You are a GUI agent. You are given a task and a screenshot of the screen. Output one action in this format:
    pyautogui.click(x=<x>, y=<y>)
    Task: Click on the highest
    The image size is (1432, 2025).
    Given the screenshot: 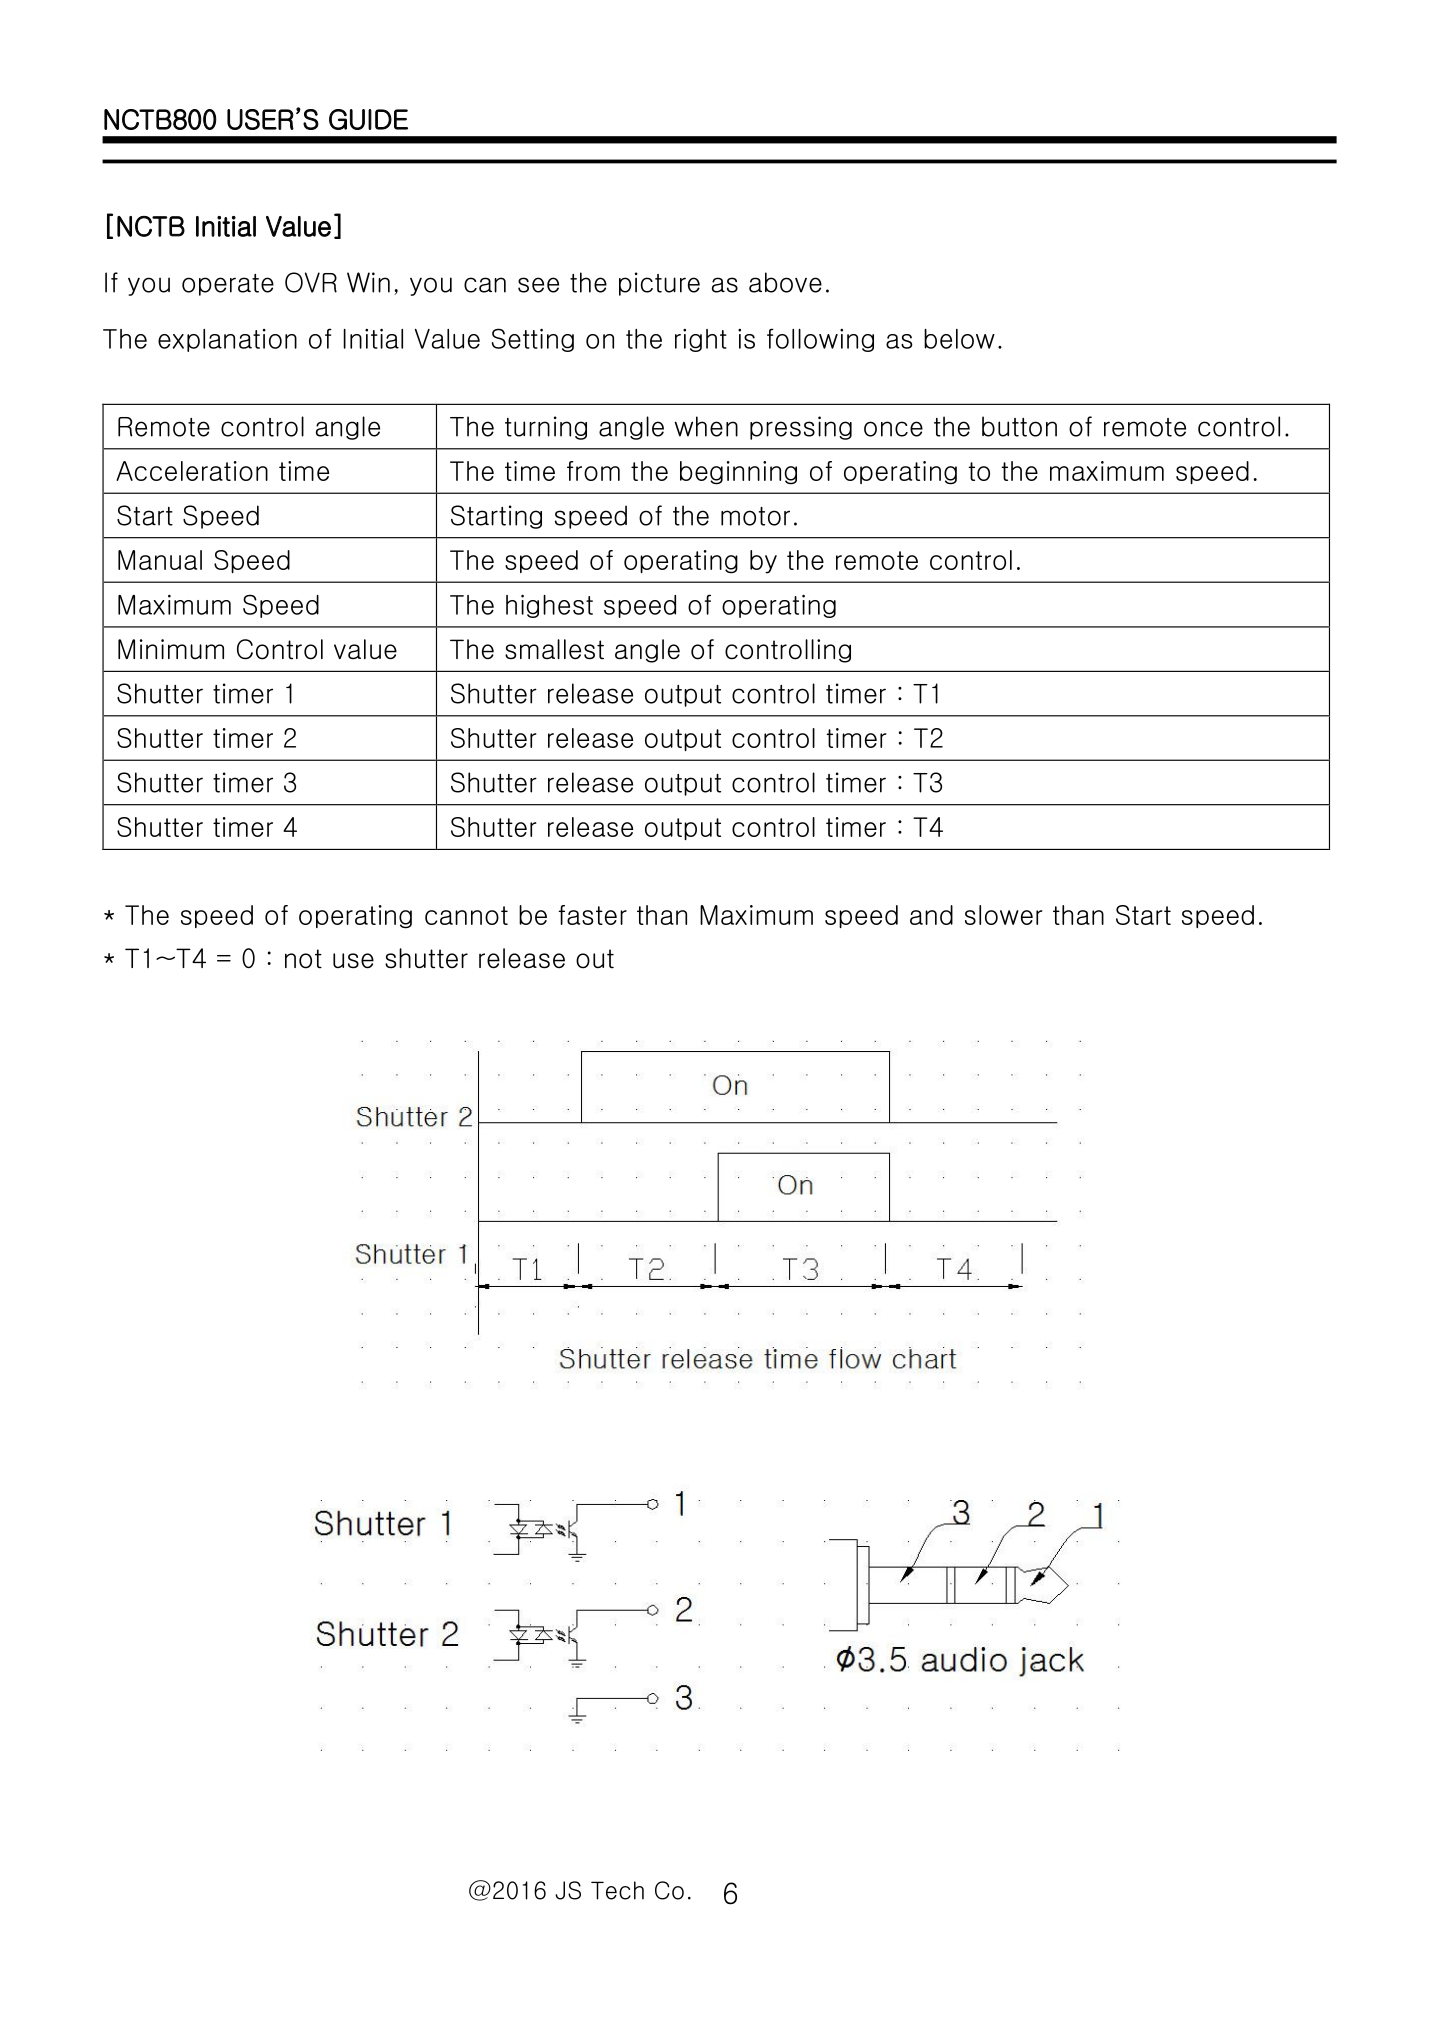 What is the action you would take?
    pyautogui.click(x=549, y=606)
